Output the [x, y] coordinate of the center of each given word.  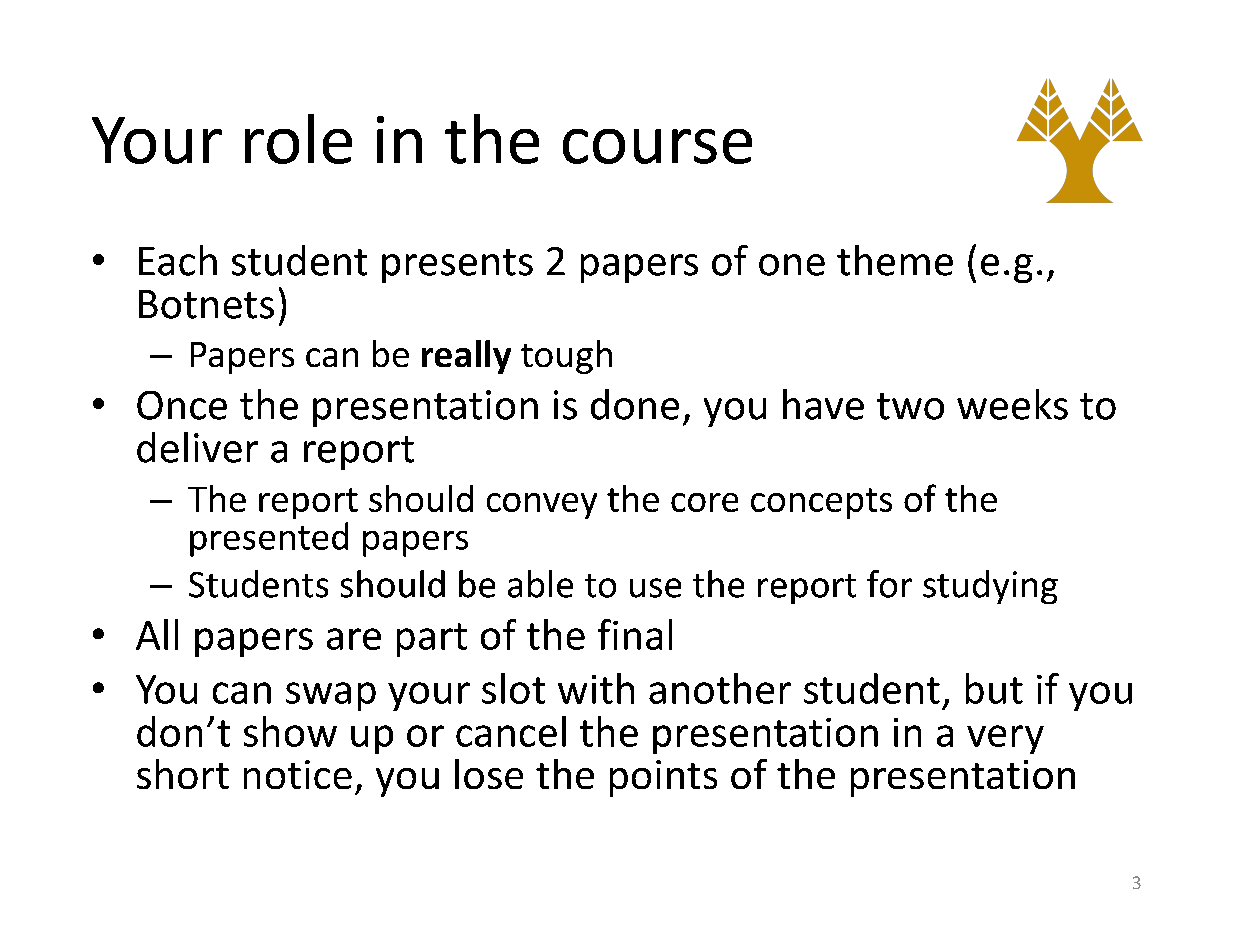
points [663, 778]
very [1005, 739]
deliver [197, 447]
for [889, 584]
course [657, 146]
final [635, 634]
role [298, 139]
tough [566, 357]
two [910, 406]
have [823, 404]
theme [895, 260]
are [354, 639]
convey [542, 506]
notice [298, 774]
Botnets [206, 304]
